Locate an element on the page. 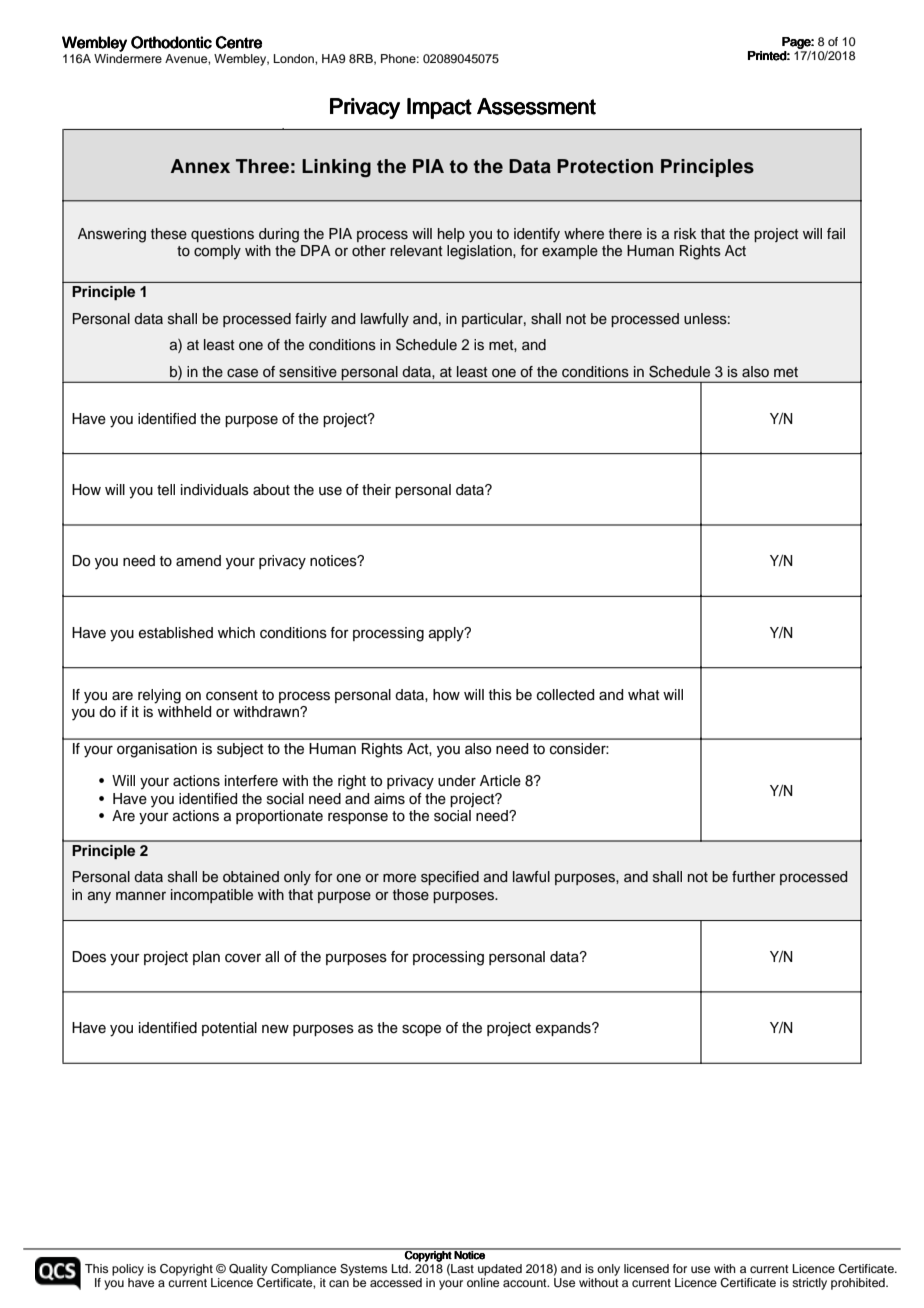 Image resolution: width=924 pixels, height=1308 pixels. Orthodontic is located at coordinates (171, 42).
